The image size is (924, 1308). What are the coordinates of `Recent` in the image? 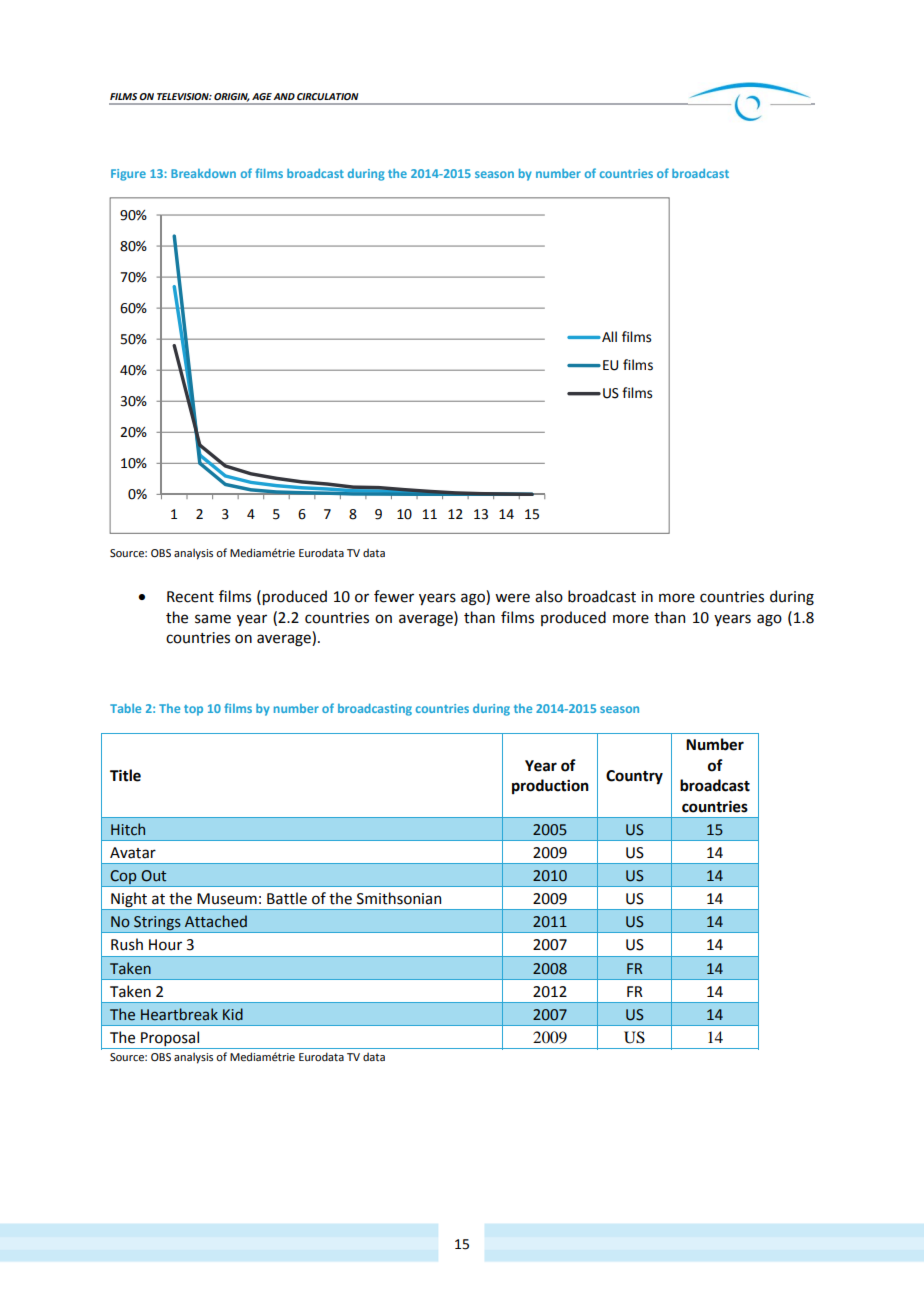 It's located at (190, 597).
